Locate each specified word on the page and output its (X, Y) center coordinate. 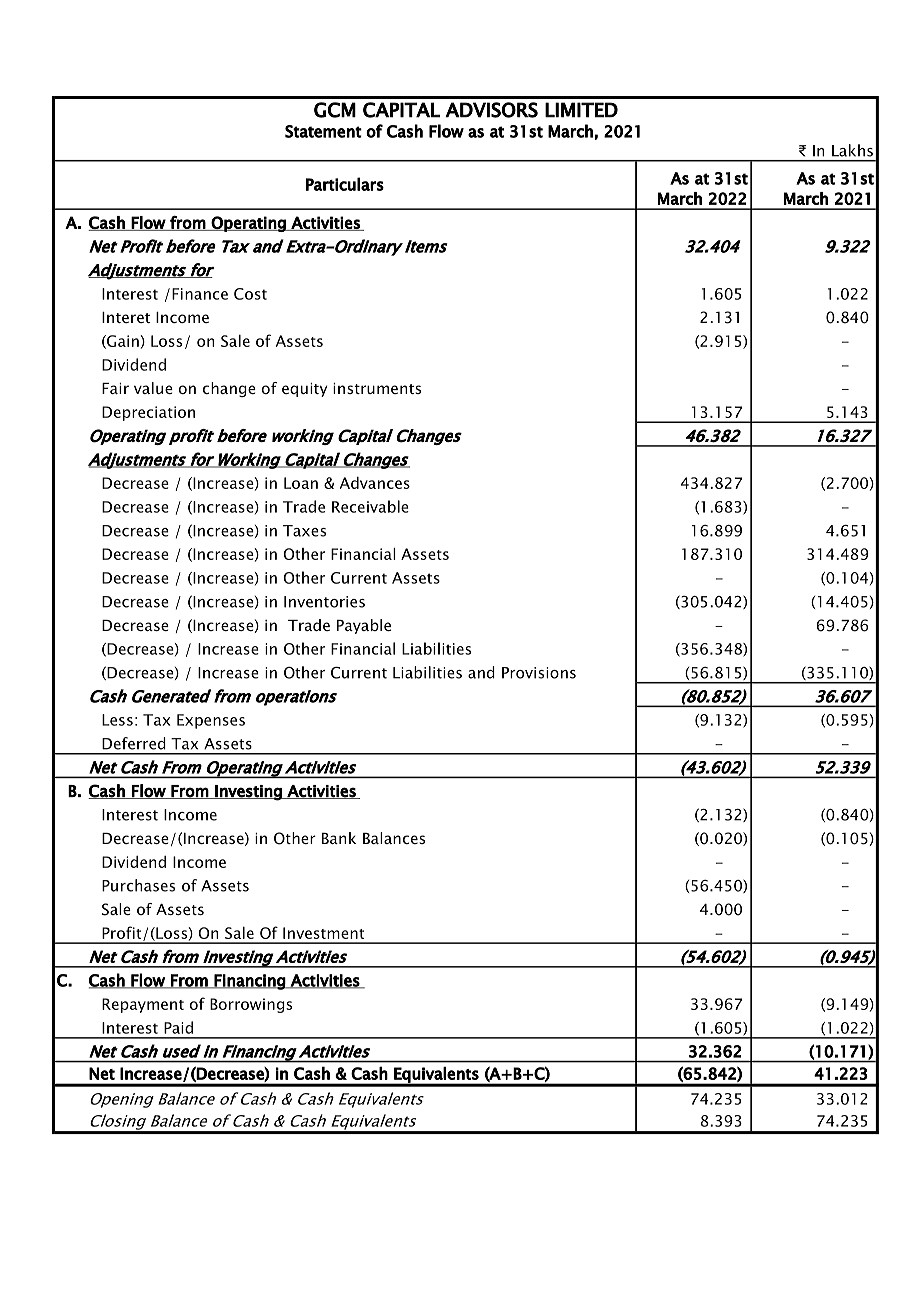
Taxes (304, 531)
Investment (323, 933)
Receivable (370, 506)
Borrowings (251, 1005)
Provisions (539, 673)
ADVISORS (491, 110)
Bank (339, 838)
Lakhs (852, 150)
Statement (323, 131)
